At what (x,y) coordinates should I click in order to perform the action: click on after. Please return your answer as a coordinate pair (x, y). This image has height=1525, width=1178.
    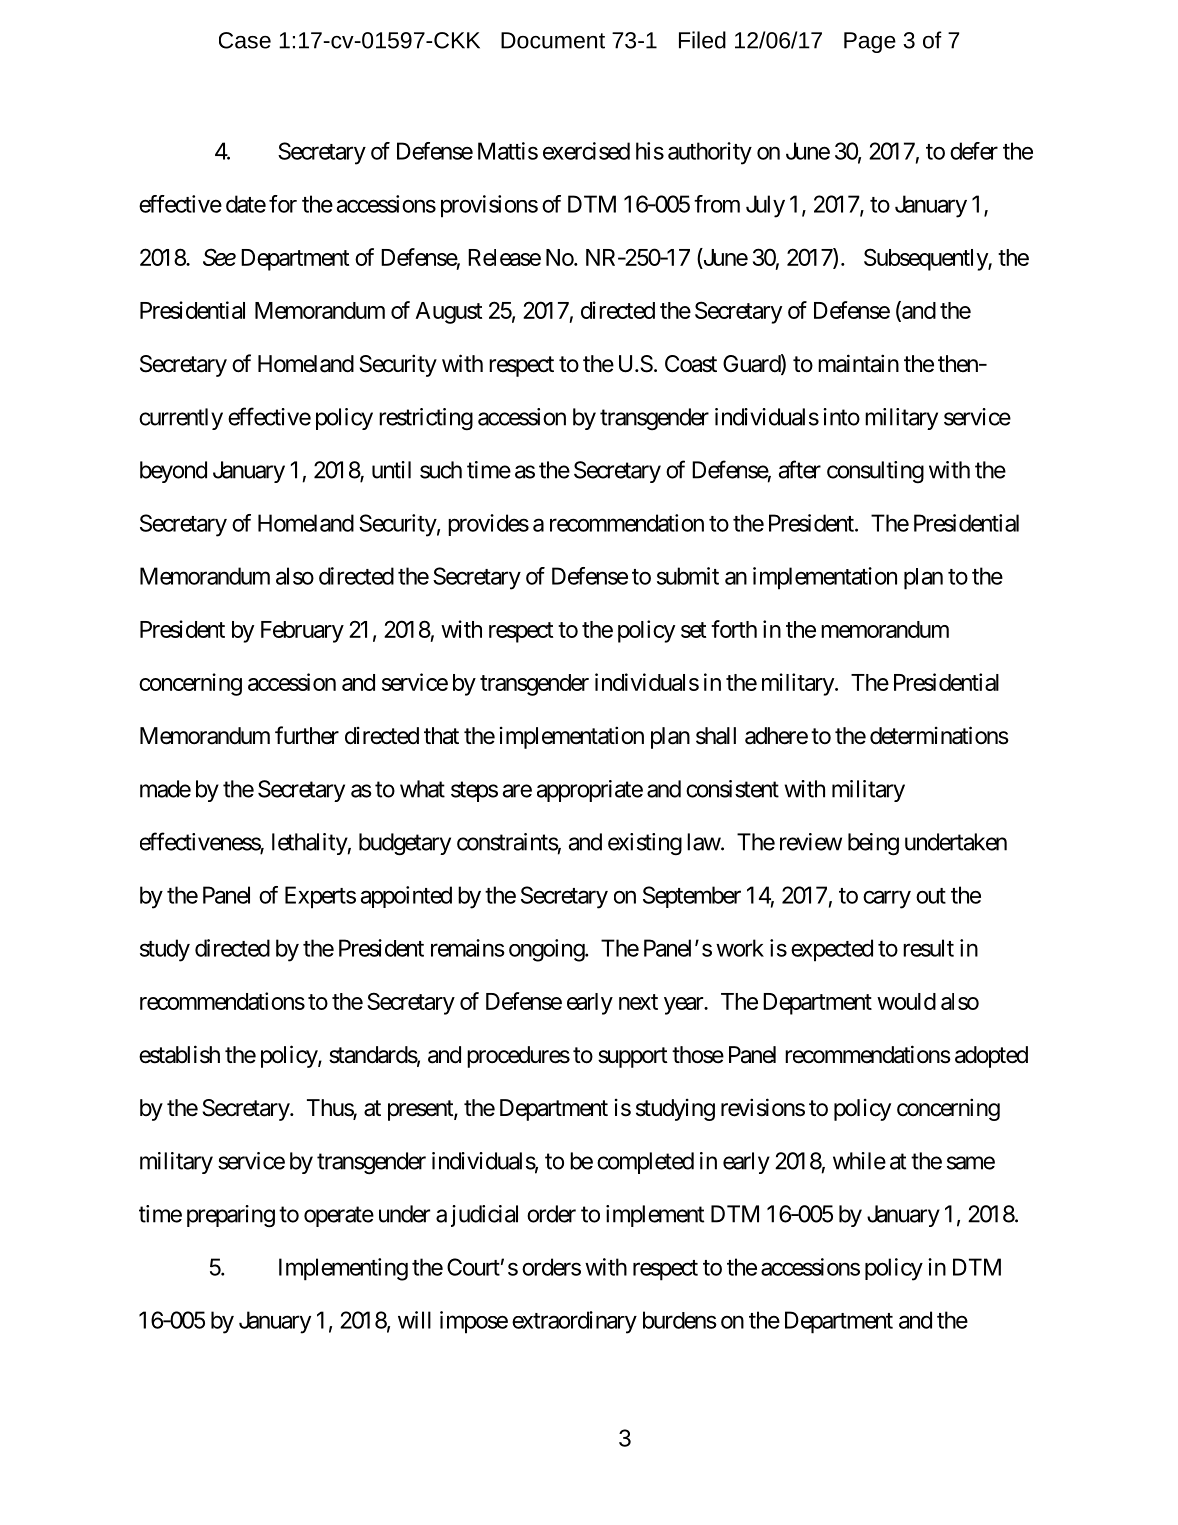
    Looking at the image, I should click on (800, 469).
